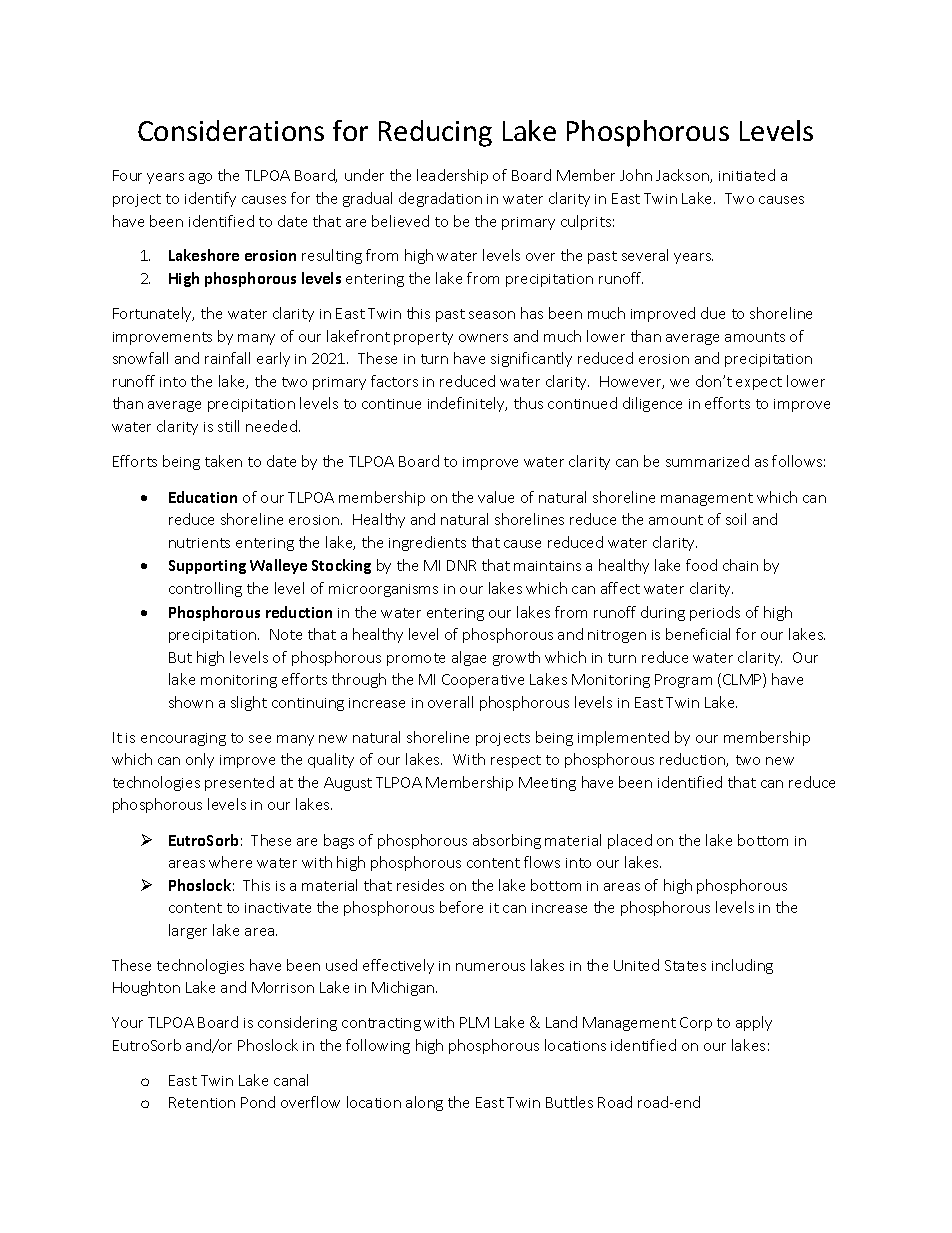  What do you see at coordinates (636, 175) in the document?
I see `John` at bounding box center [636, 175].
